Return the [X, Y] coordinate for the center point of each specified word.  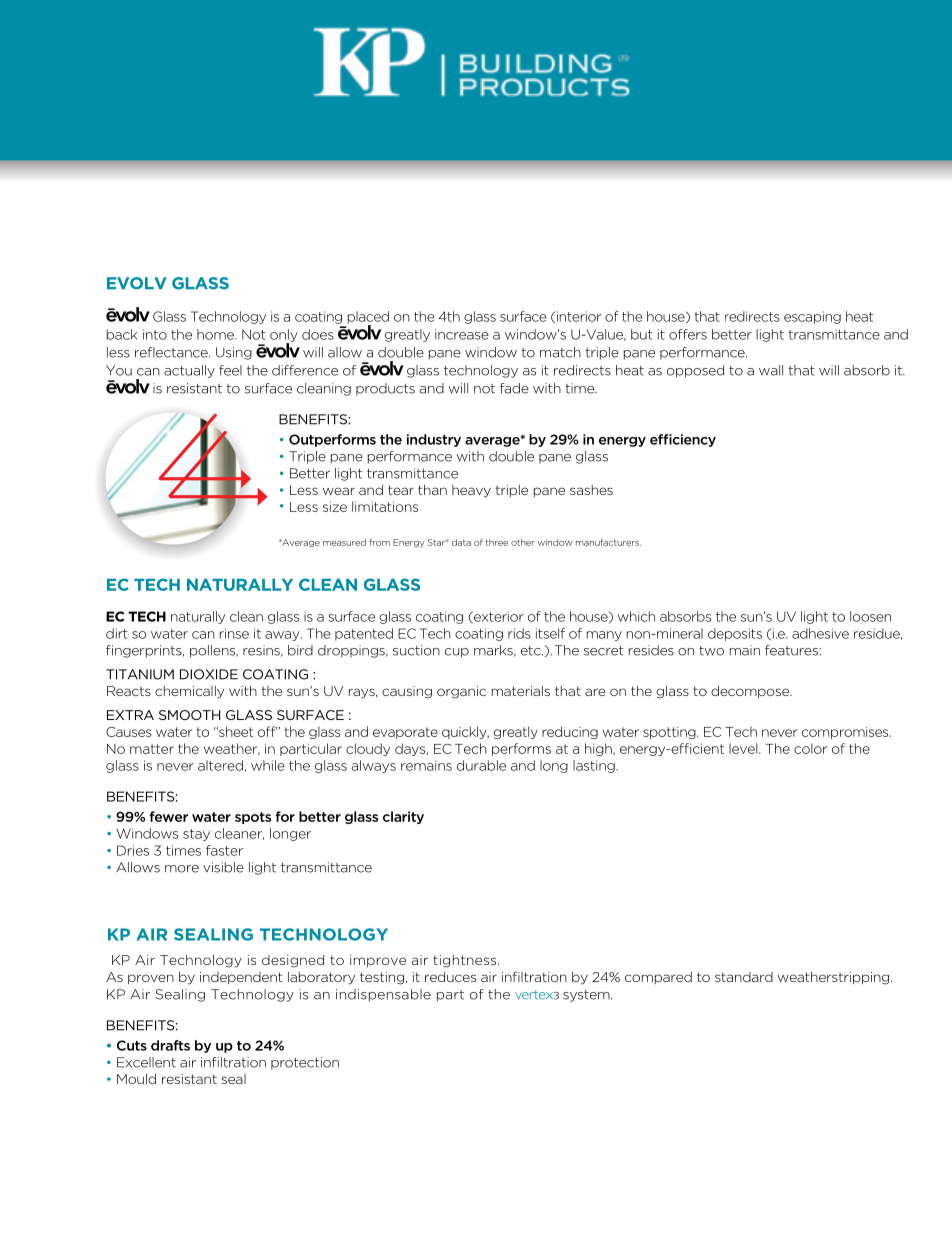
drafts [170, 1045]
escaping [812, 317]
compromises [846, 733]
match [560, 352]
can [203, 635]
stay [196, 835]
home [216, 334]
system [587, 996]
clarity [403, 817]
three [497, 542]
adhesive [820, 633]
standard [744, 977]
